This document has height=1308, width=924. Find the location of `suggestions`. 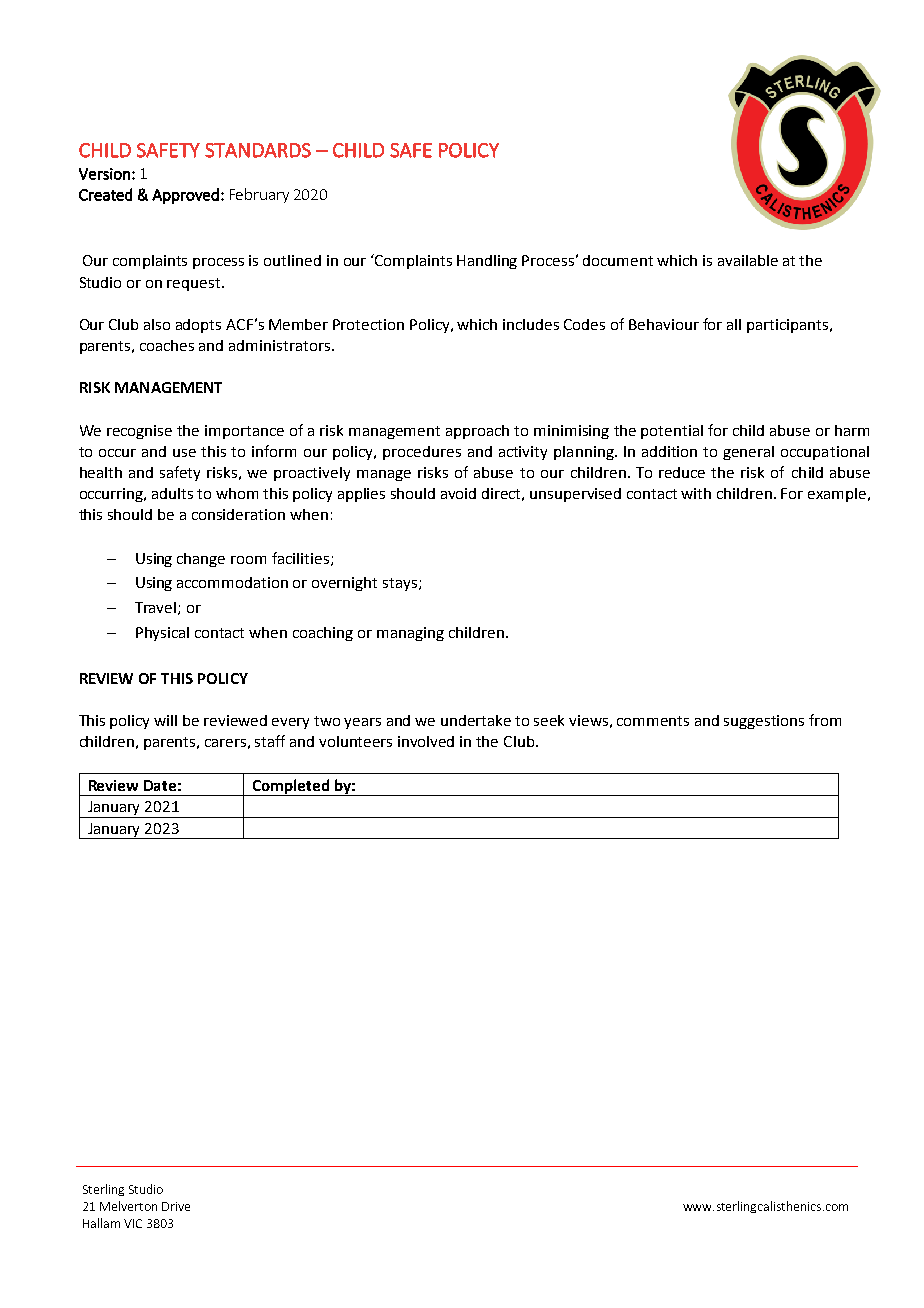

suggestions is located at coordinates (764, 722).
